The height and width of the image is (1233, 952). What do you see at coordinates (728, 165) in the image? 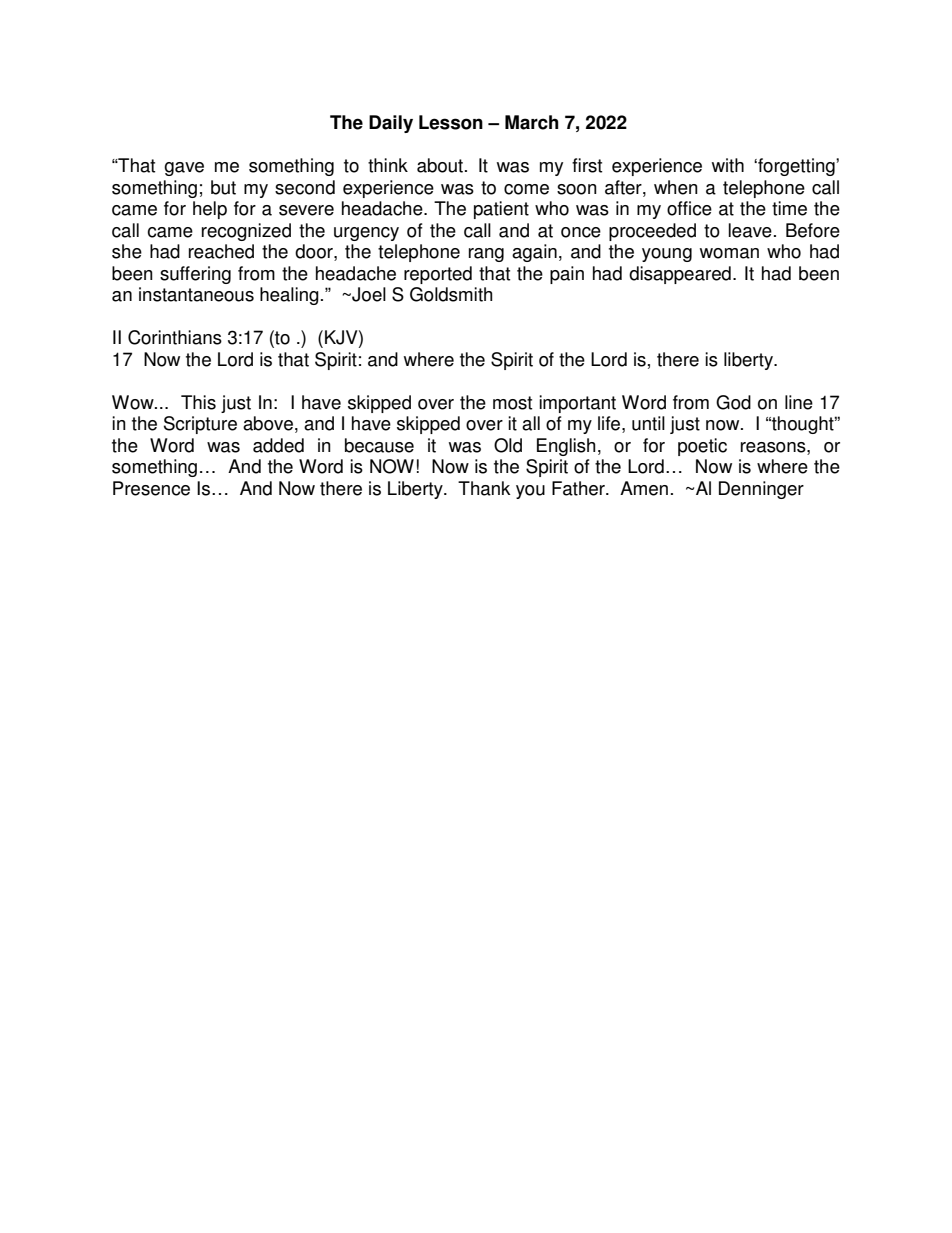
I see `with` at bounding box center [728, 165].
